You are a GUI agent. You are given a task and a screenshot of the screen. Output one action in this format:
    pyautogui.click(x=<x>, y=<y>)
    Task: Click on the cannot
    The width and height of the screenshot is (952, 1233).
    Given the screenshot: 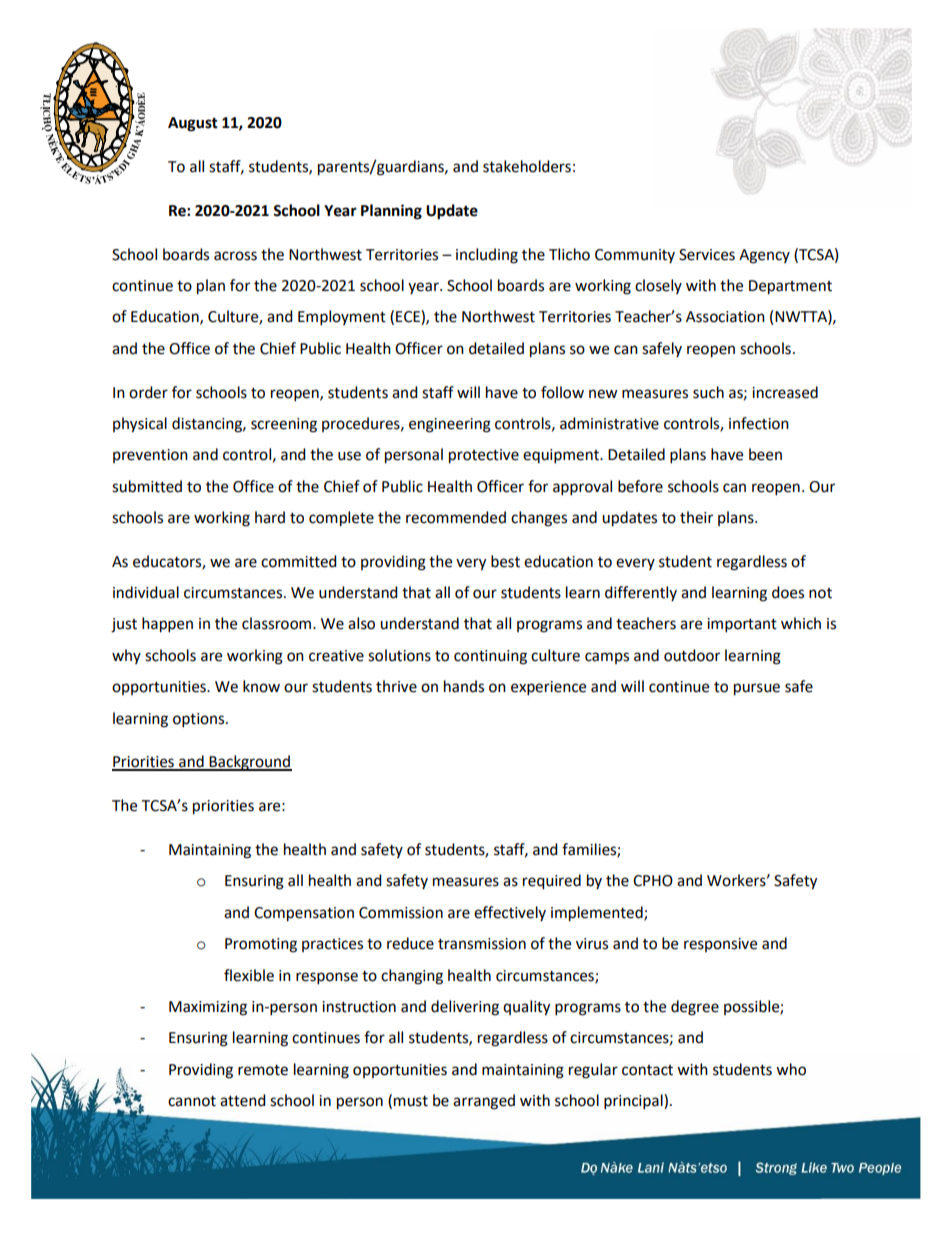 What is the action you would take?
    pyautogui.click(x=192, y=1101)
